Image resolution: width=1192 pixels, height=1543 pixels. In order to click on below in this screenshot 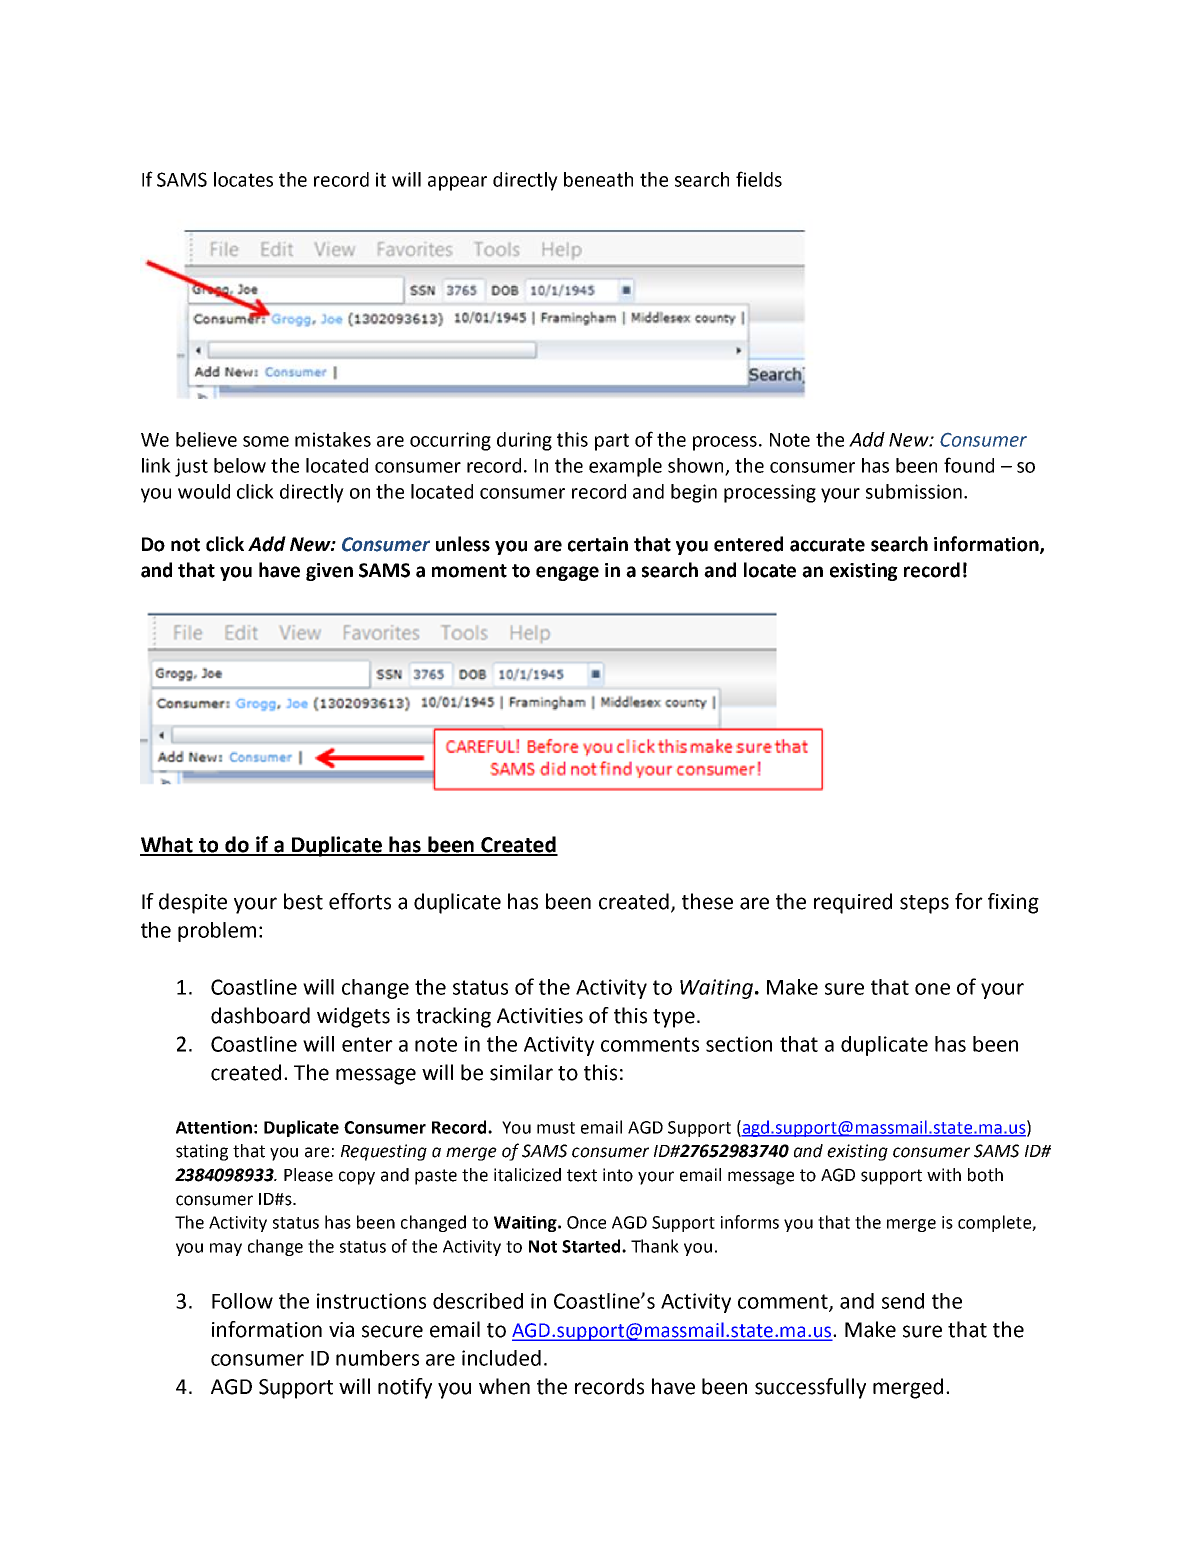, I will do `click(240, 465)`.
